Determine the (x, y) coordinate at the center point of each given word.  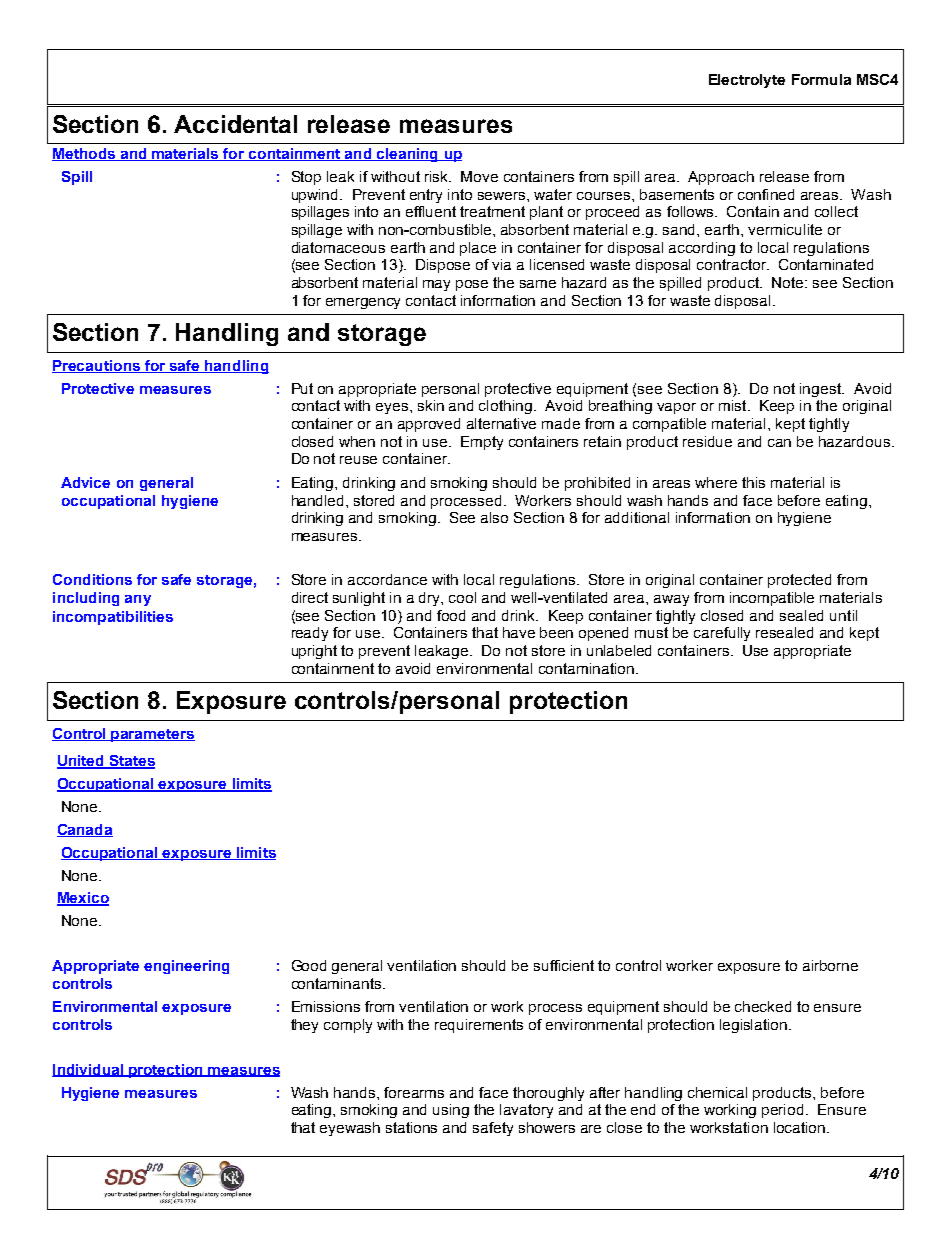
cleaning (408, 155)
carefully (722, 634)
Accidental (235, 124)
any (138, 600)
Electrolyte (747, 81)
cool (462, 597)
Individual (89, 1070)
